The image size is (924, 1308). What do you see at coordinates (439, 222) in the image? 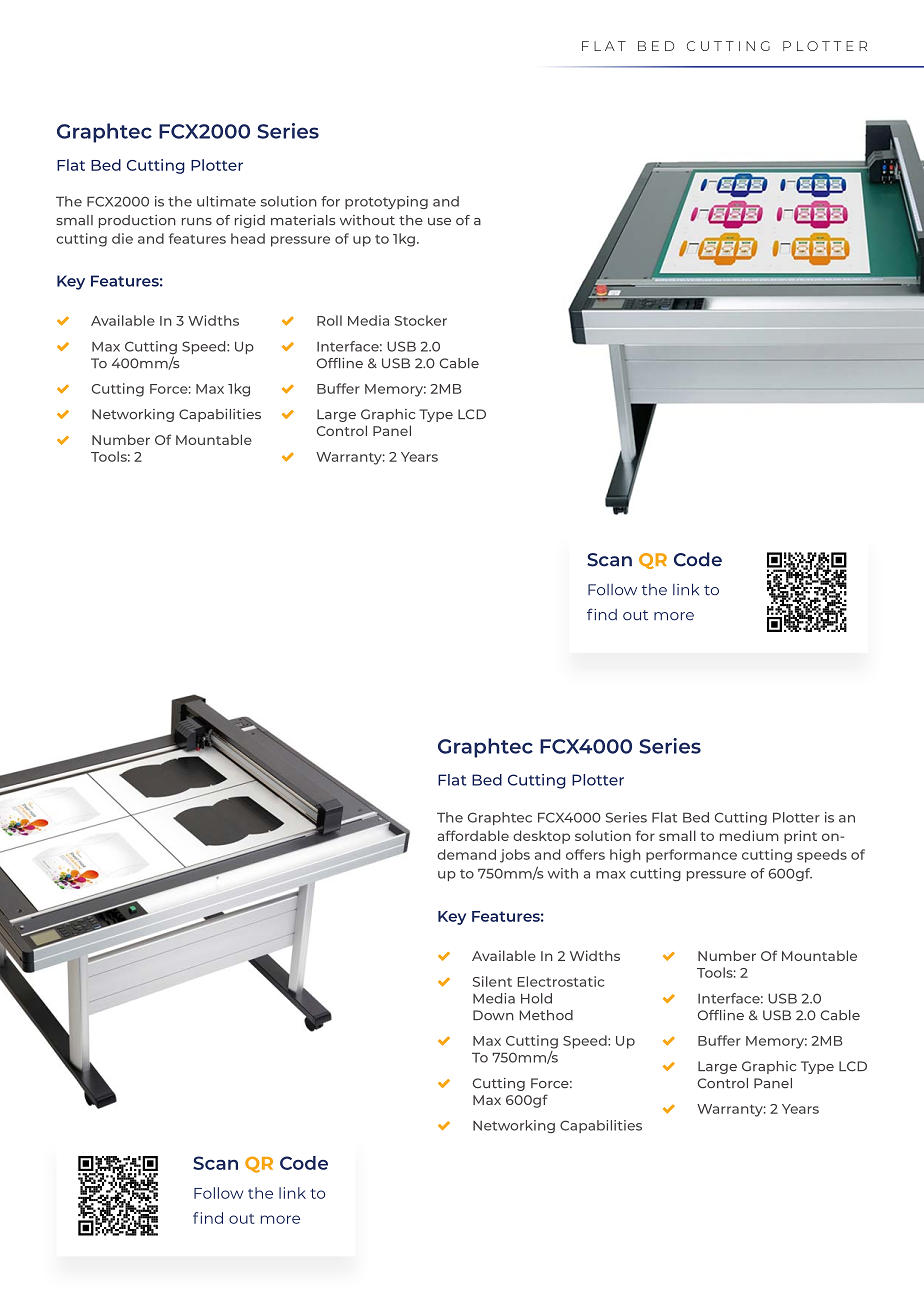
I see `use` at bounding box center [439, 222].
